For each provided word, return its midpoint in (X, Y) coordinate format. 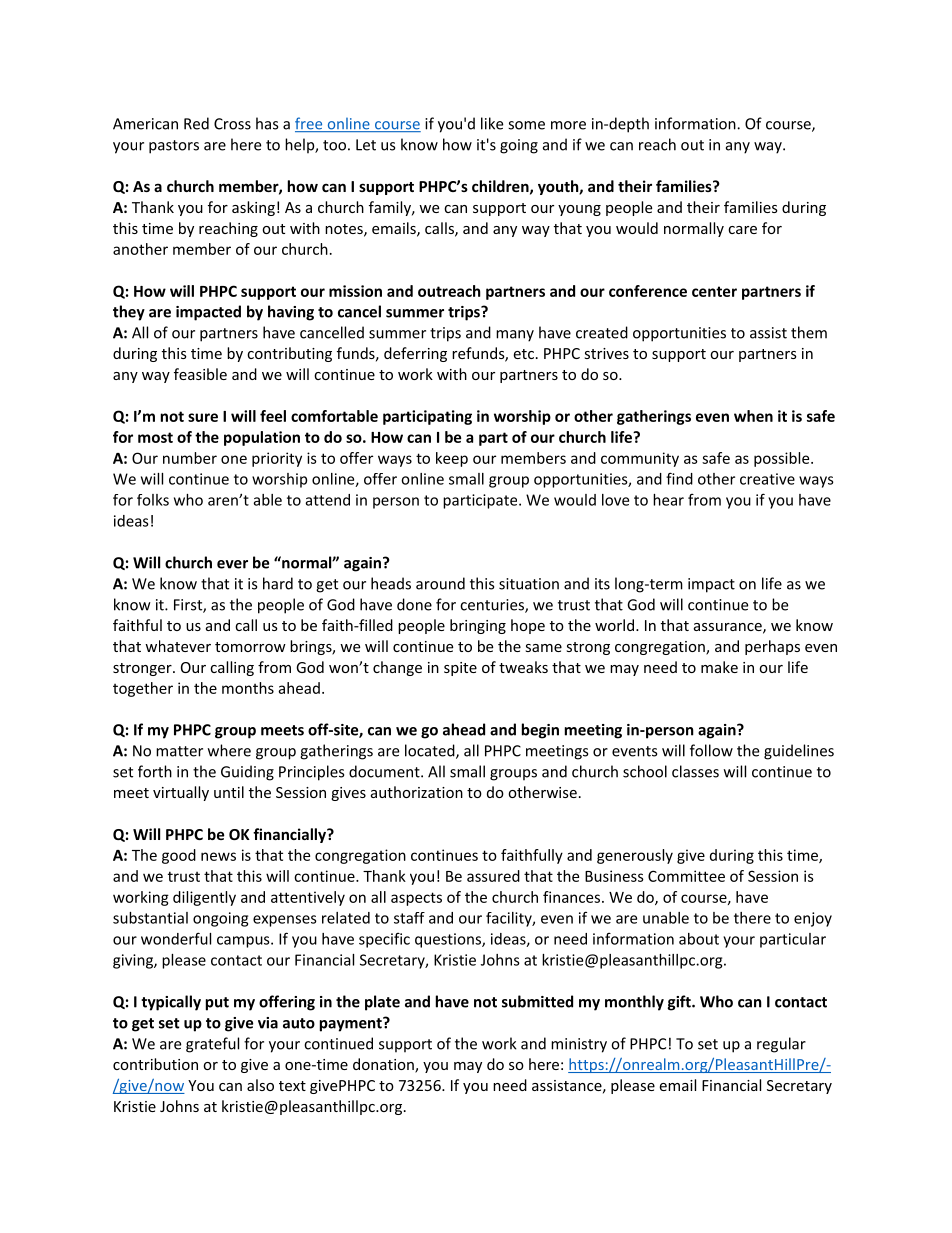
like (492, 123)
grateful (212, 1045)
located (431, 751)
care (742, 230)
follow (711, 750)
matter (179, 751)
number (190, 458)
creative (767, 479)
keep (452, 459)
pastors (174, 147)
